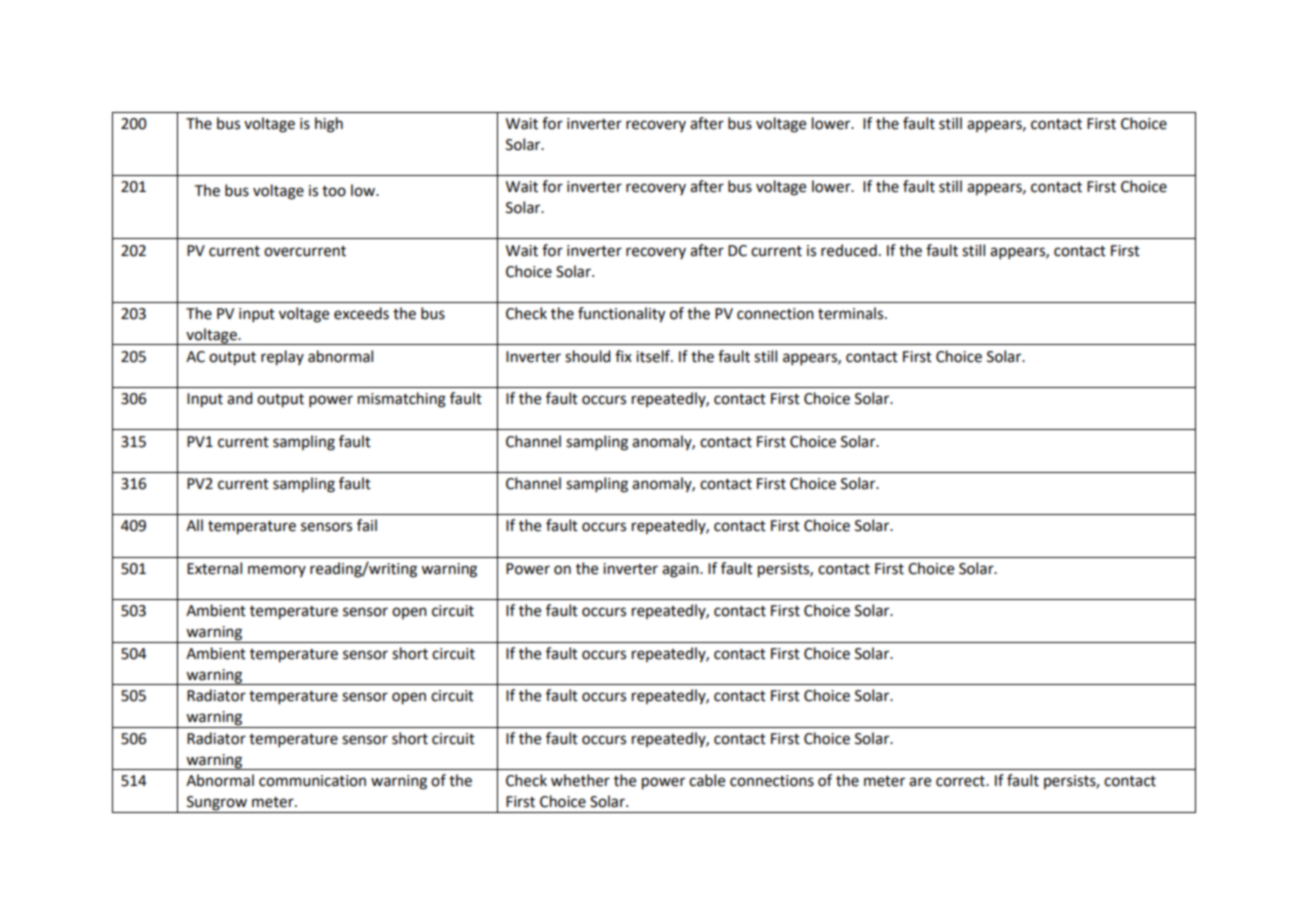 Image resolution: width=1308 pixels, height=924 pixels. Describe the element at coordinates (334, 191) in the page. I see `too` at that location.
